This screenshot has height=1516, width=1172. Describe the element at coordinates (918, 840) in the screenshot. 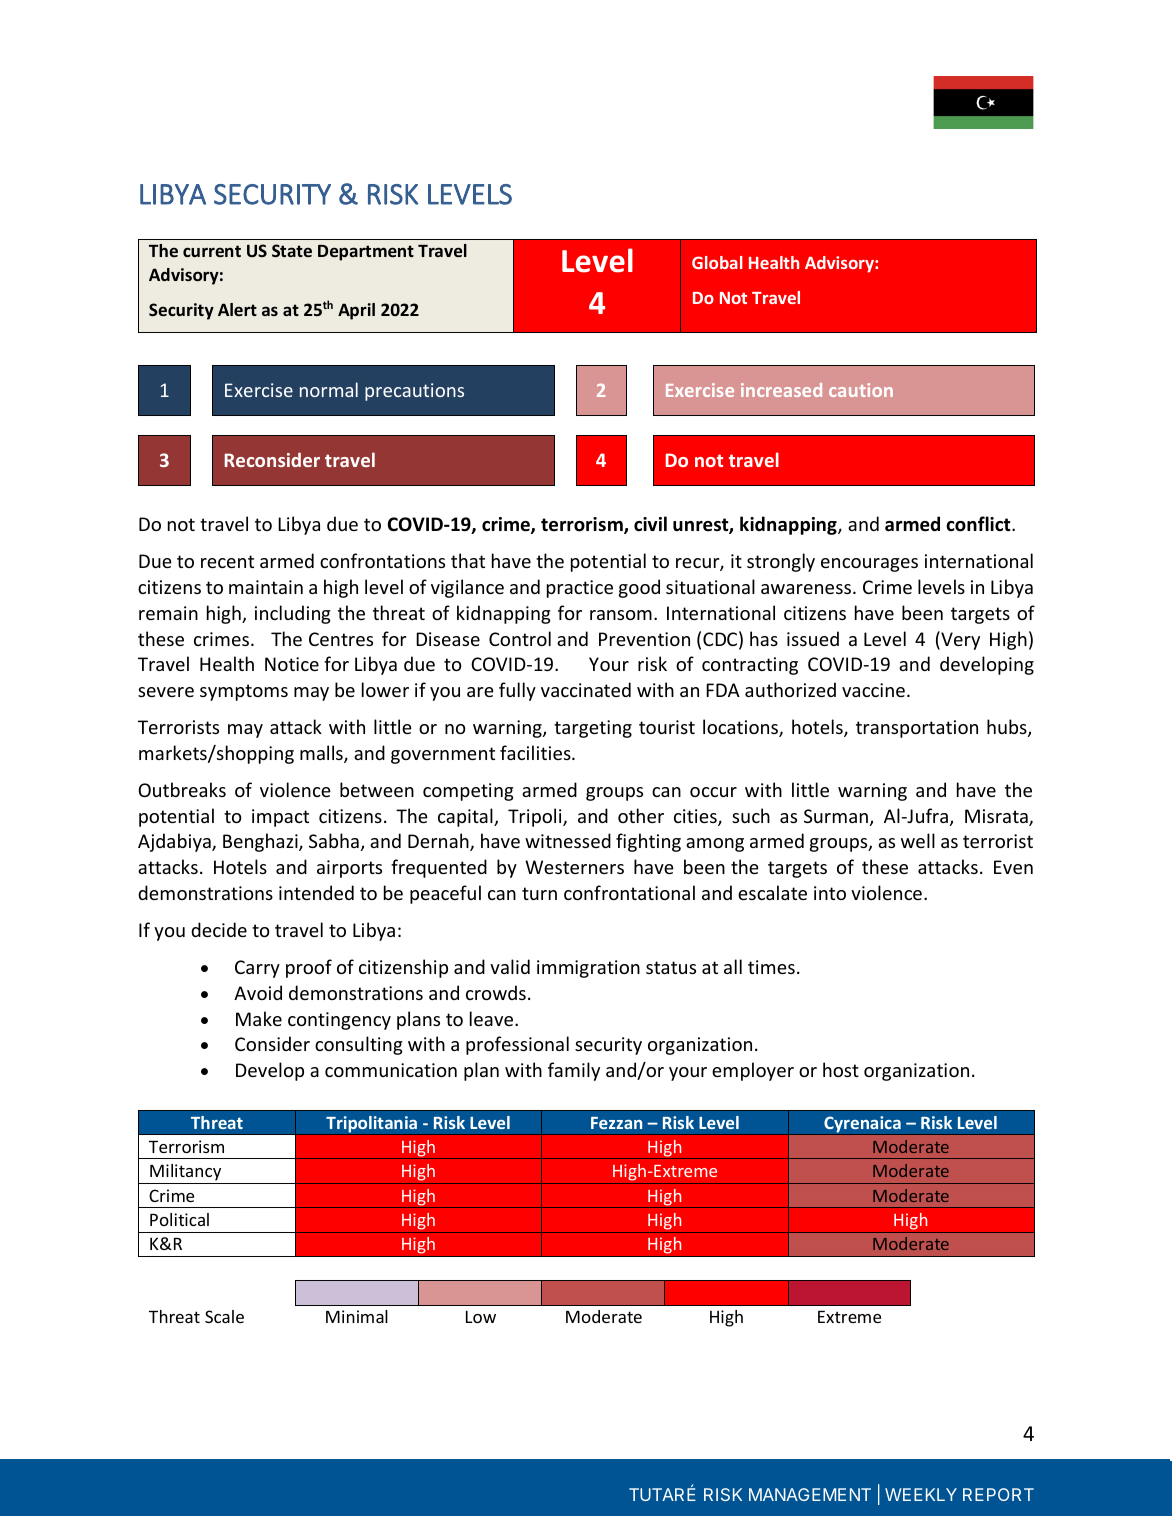

I see `well` at that location.
